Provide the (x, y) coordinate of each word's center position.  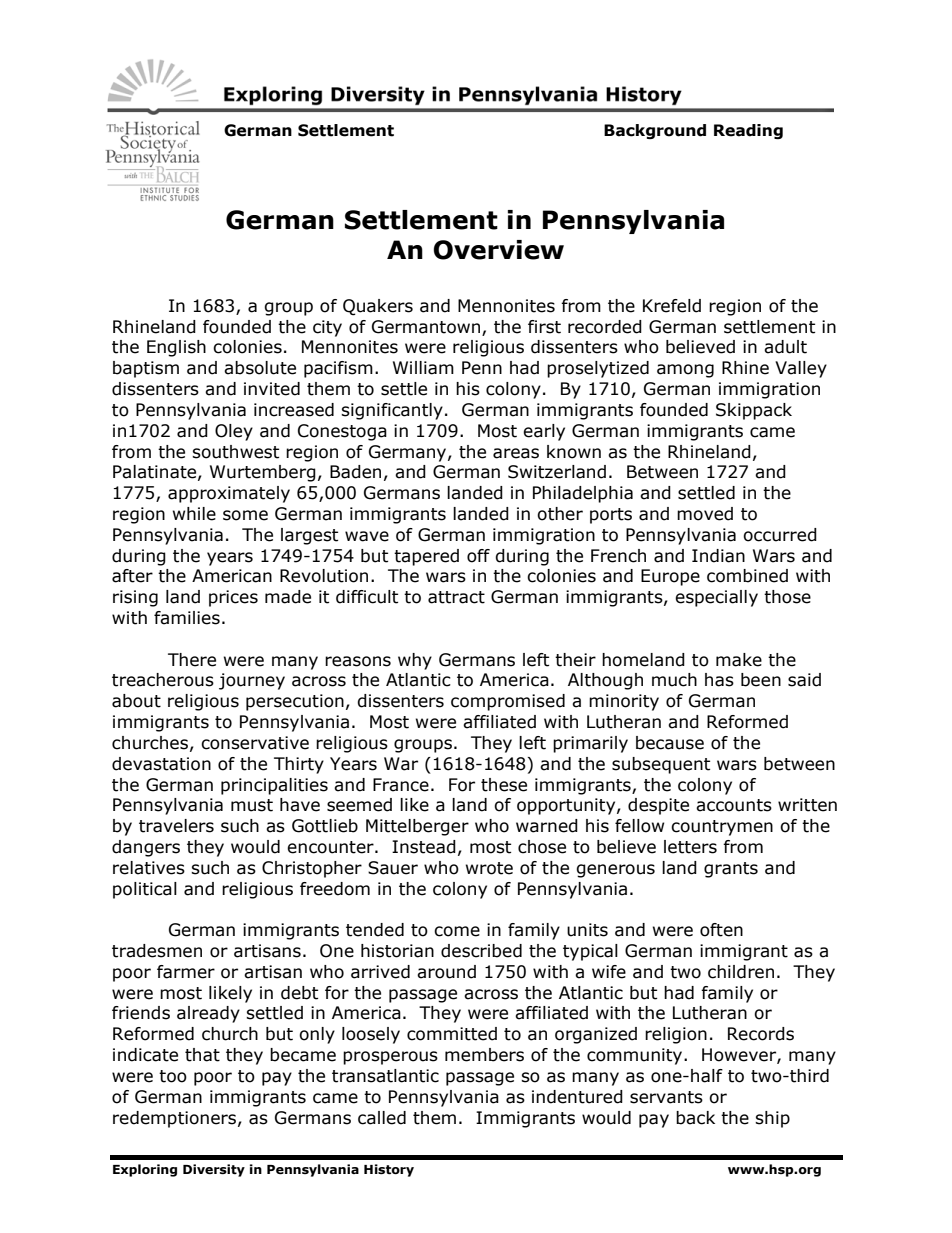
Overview (498, 250)
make (739, 660)
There (192, 660)
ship (772, 1119)
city (327, 328)
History (389, 1170)
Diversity (214, 1170)
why (415, 661)
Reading (748, 131)
